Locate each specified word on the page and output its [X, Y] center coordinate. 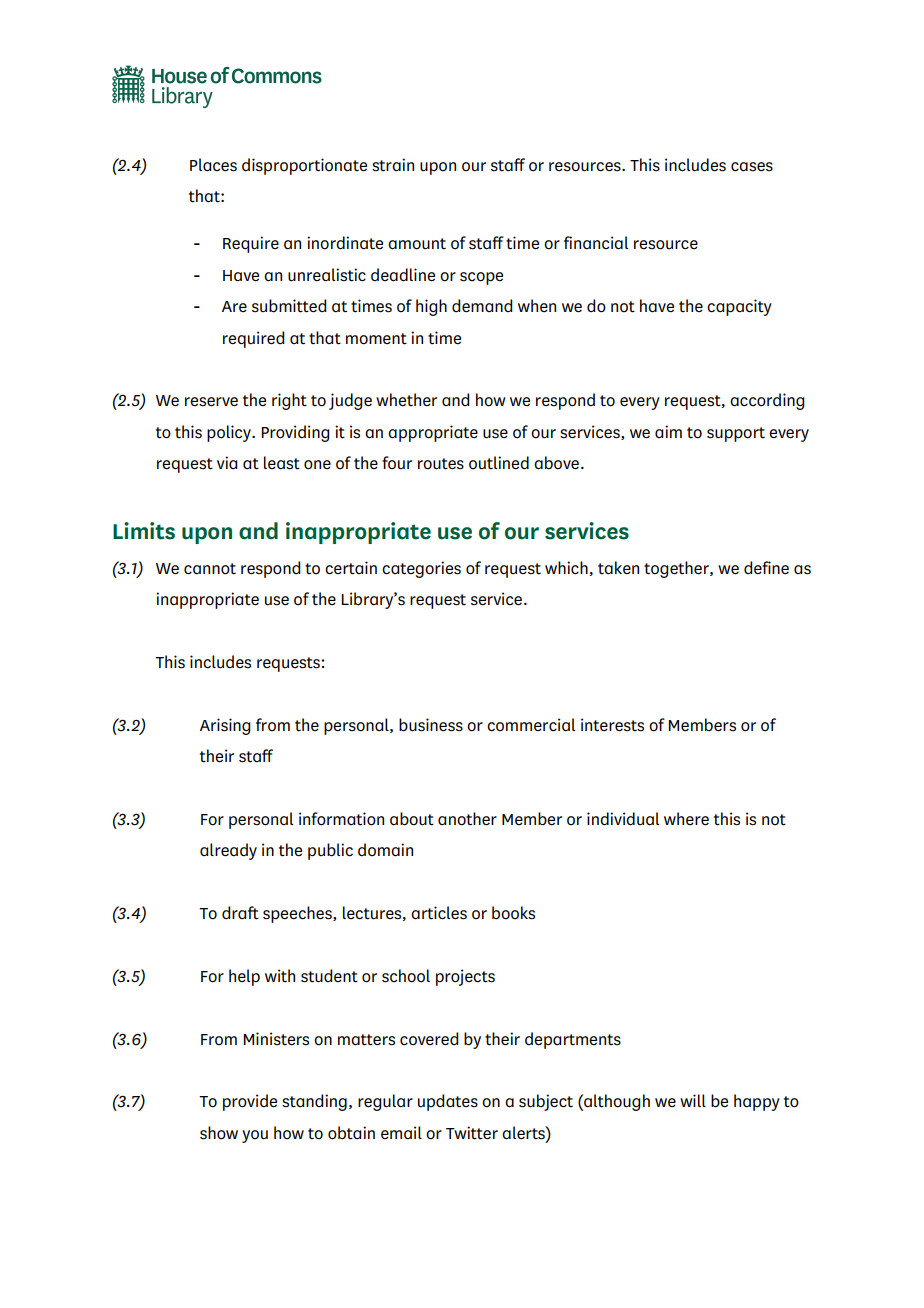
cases [752, 167]
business [431, 725]
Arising [225, 726]
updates [448, 1102]
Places [213, 165]
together [677, 569]
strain [393, 165]
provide [250, 1102]
